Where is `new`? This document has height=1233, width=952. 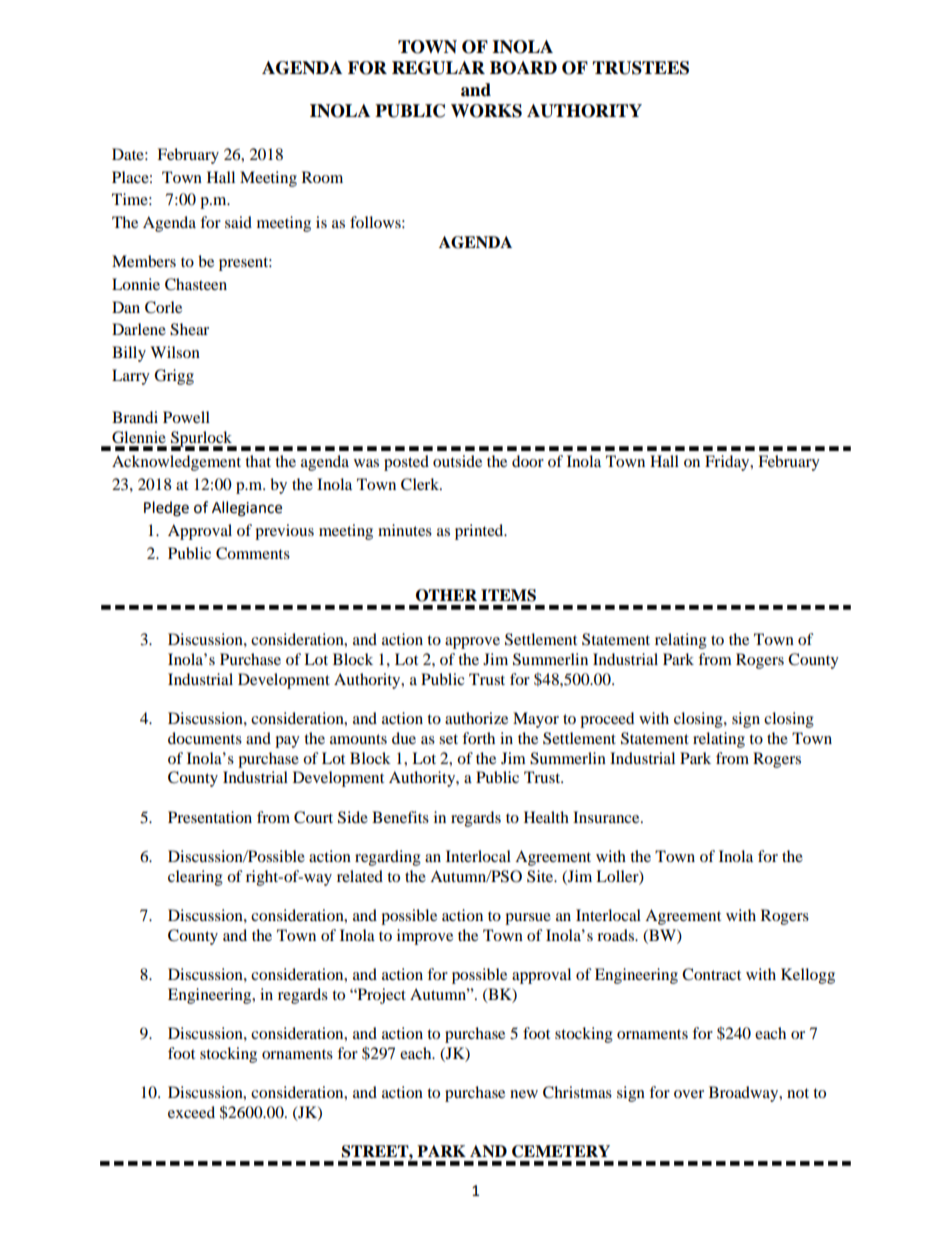 new is located at coordinates (524, 1094).
